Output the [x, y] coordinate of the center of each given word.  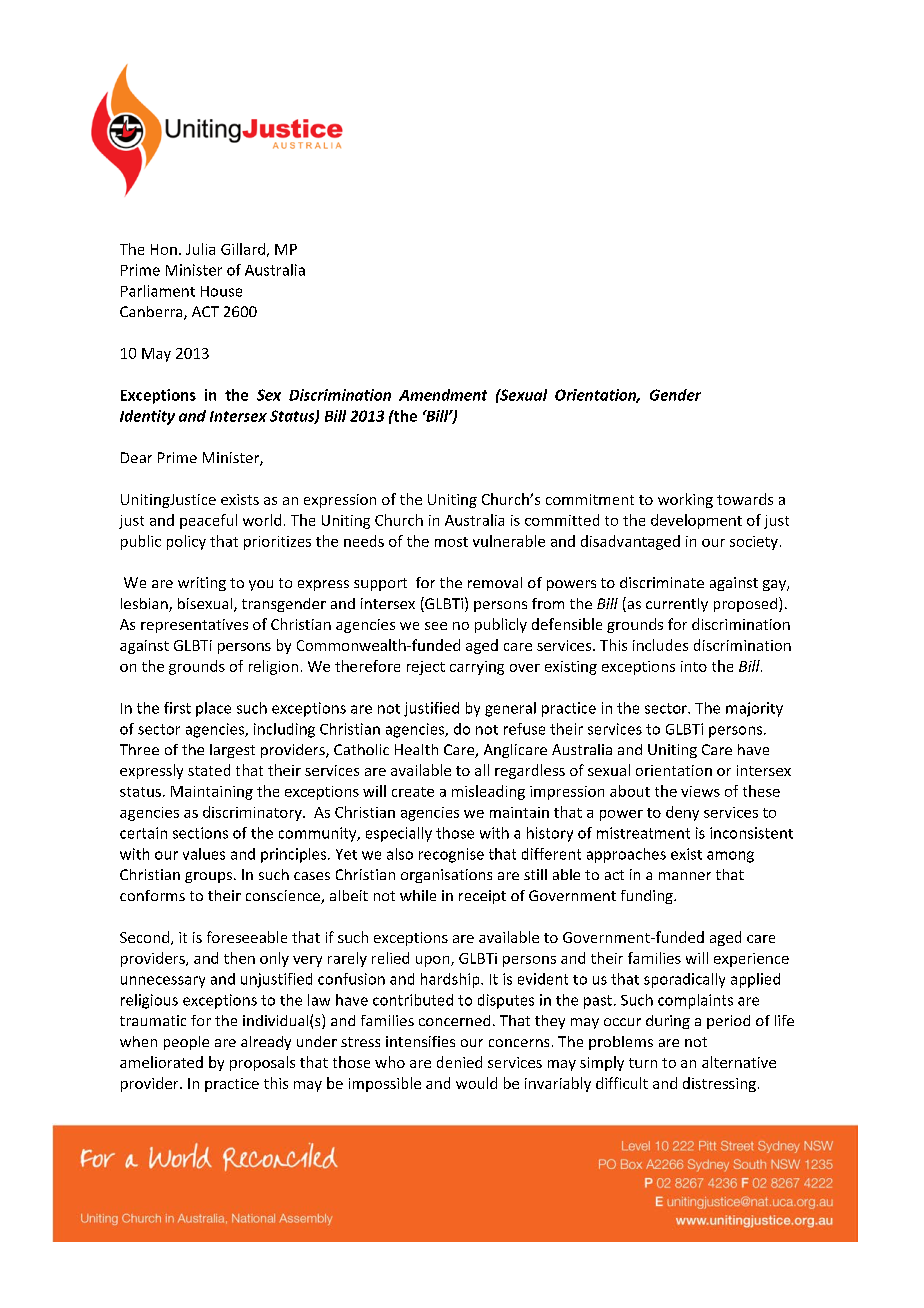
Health [416, 749]
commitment [590, 499]
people [186, 1043]
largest [232, 751]
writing [202, 584]
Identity [147, 417]
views [700, 791]
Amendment [443, 395]
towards [745, 499]
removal [495, 582]
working [685, 500]
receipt [482, 897]
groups [208, 877]
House [221, 291]
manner [685, 876]
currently [677, 605]
